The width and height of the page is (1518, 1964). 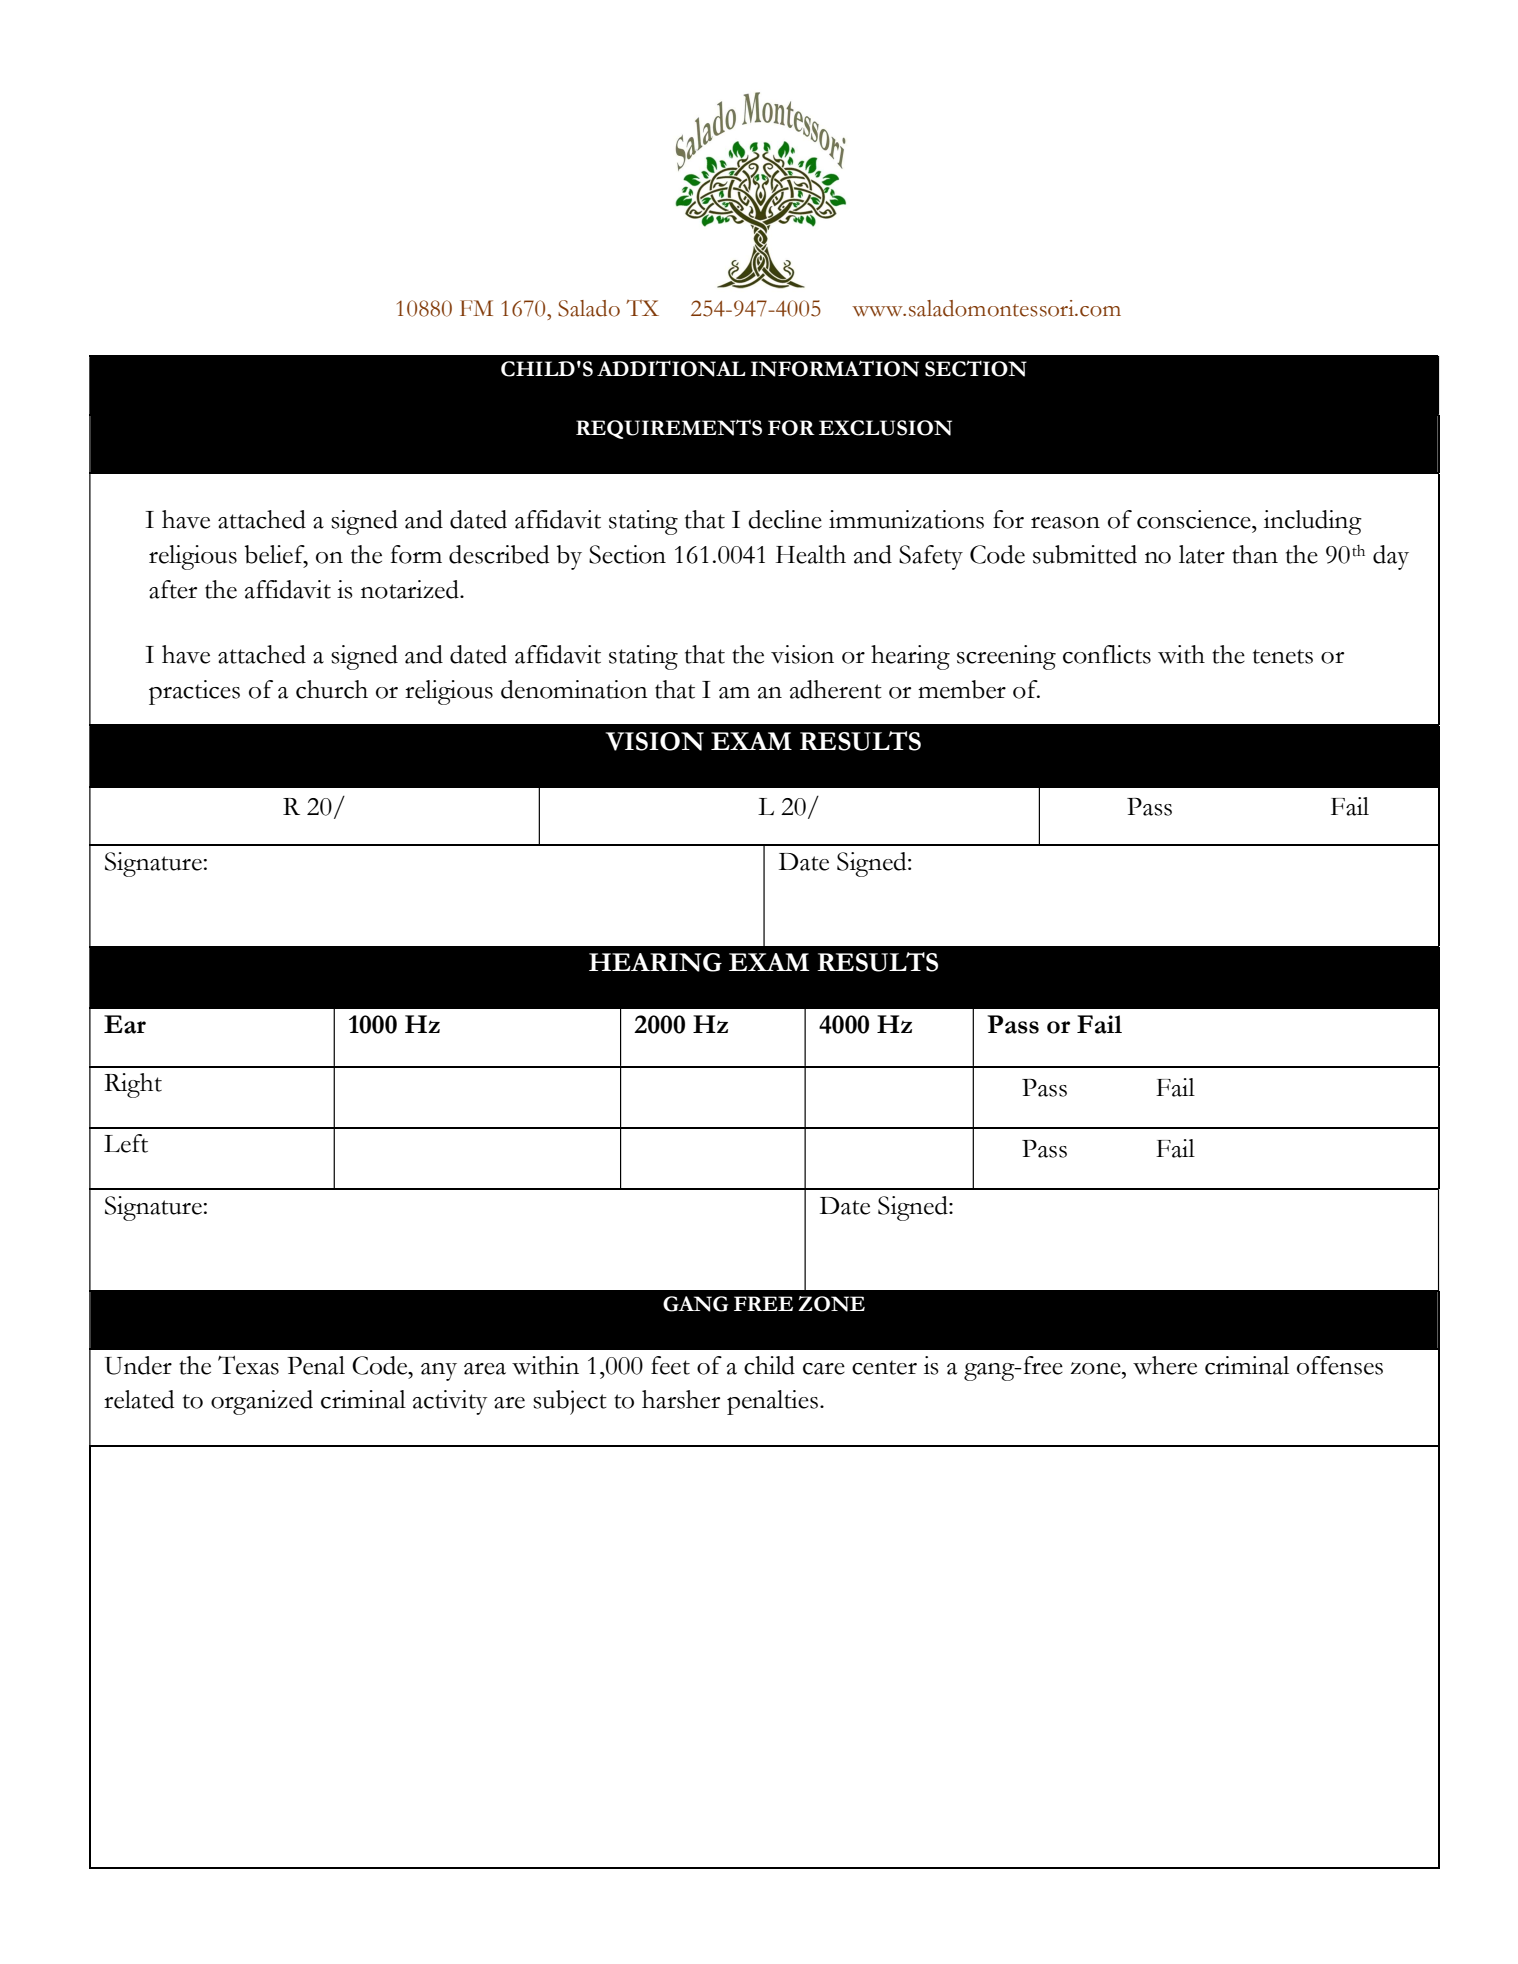 I want to click on REQUIREMENTS, so click(x=669, y=429).
